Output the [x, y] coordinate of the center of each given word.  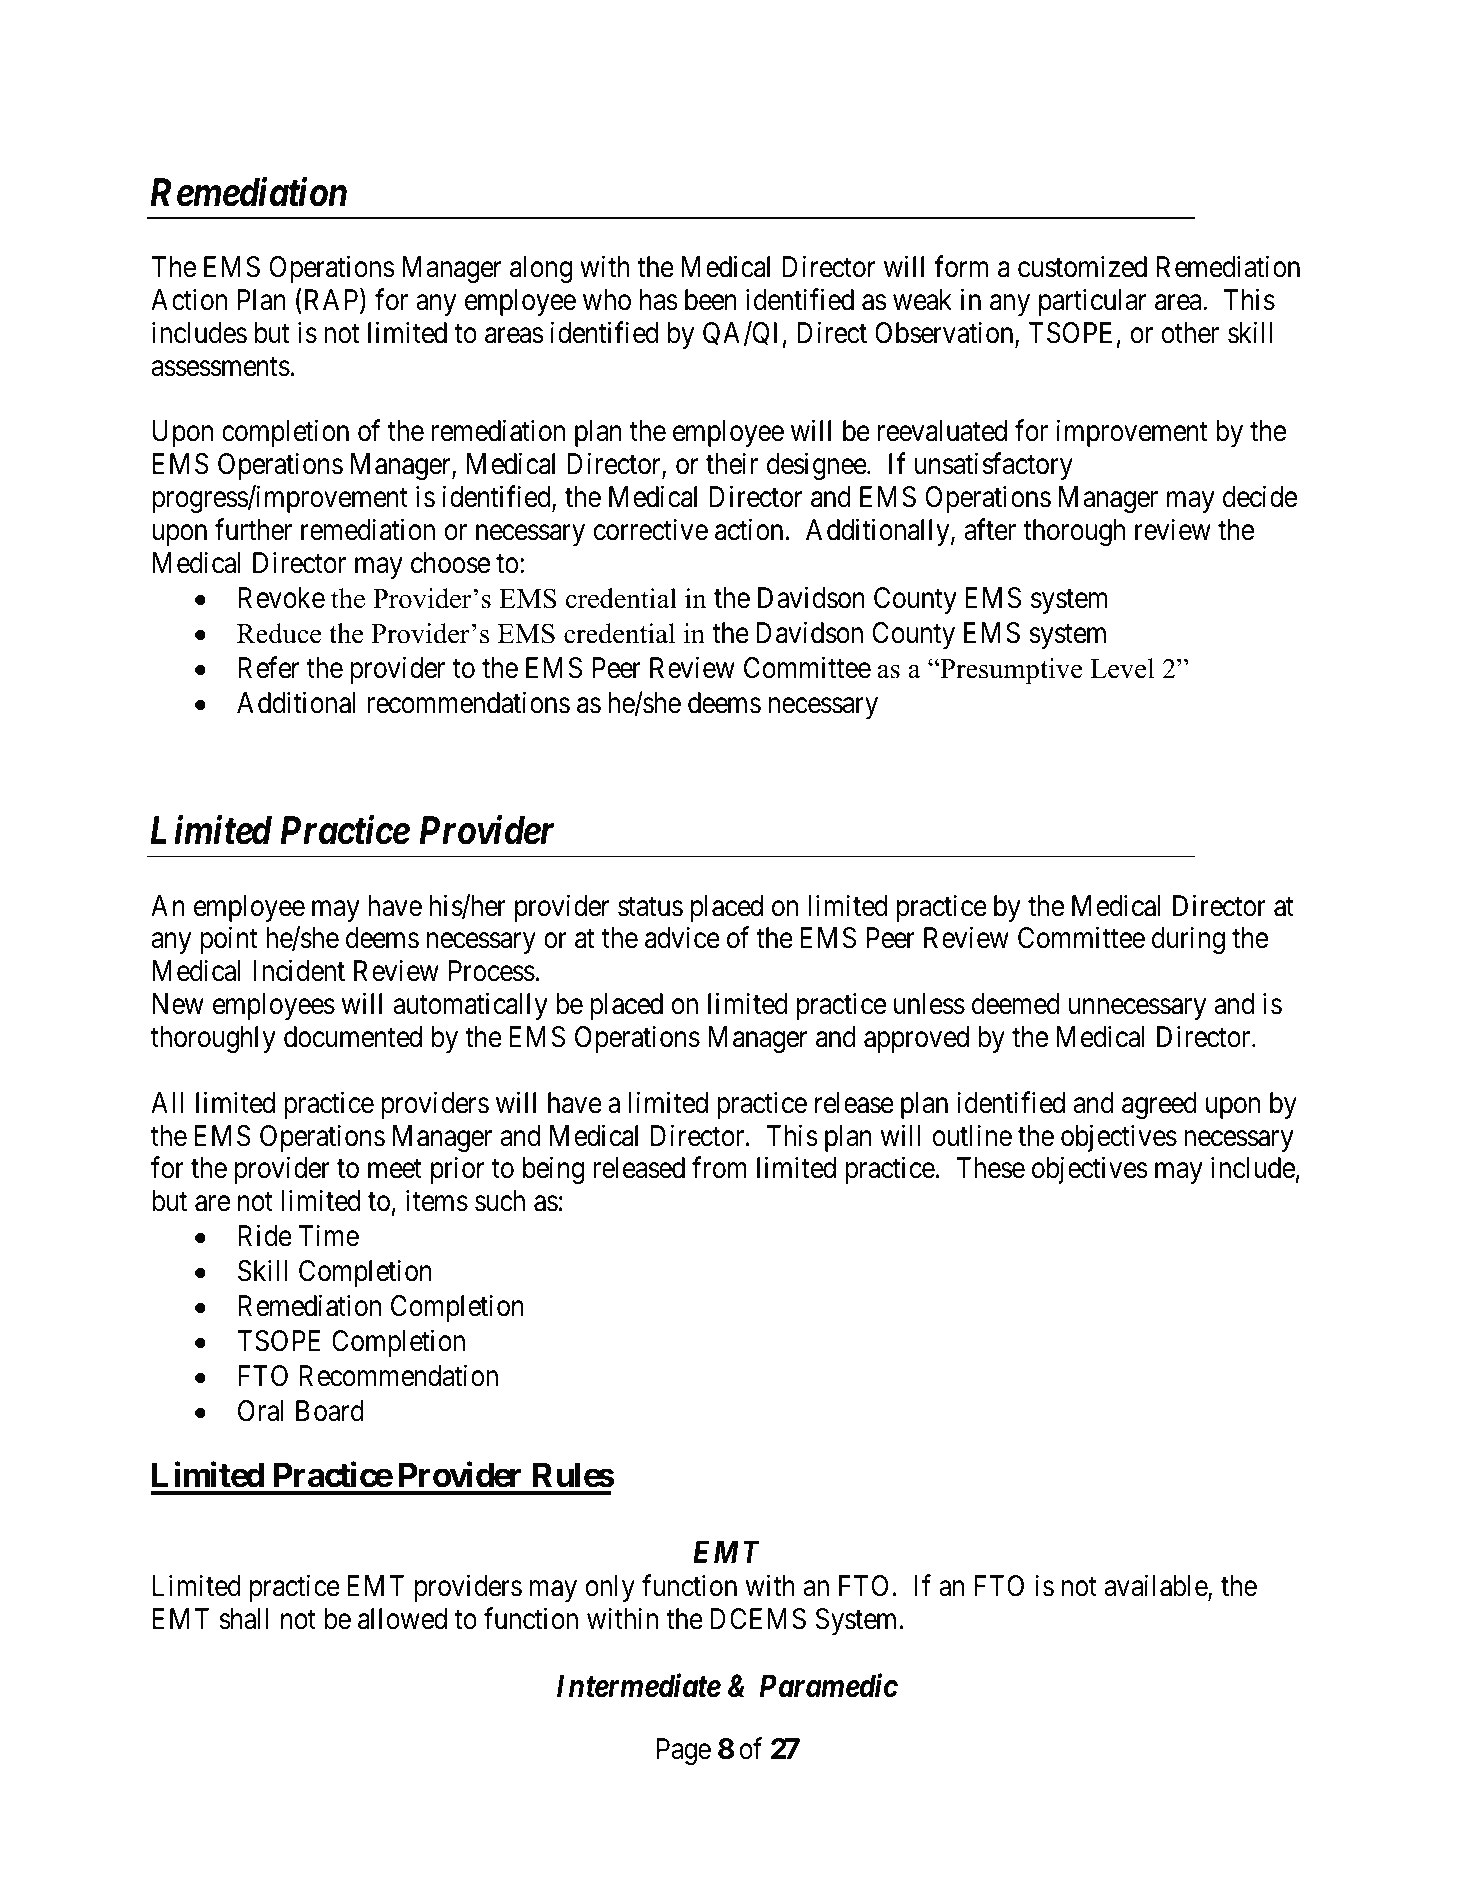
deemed [1016, 1004]
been [711, 300]
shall [243, 1619]
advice [682, 938]
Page [684, 1751]
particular [1093, 302]
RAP [333, 301]
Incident [299, 971]
